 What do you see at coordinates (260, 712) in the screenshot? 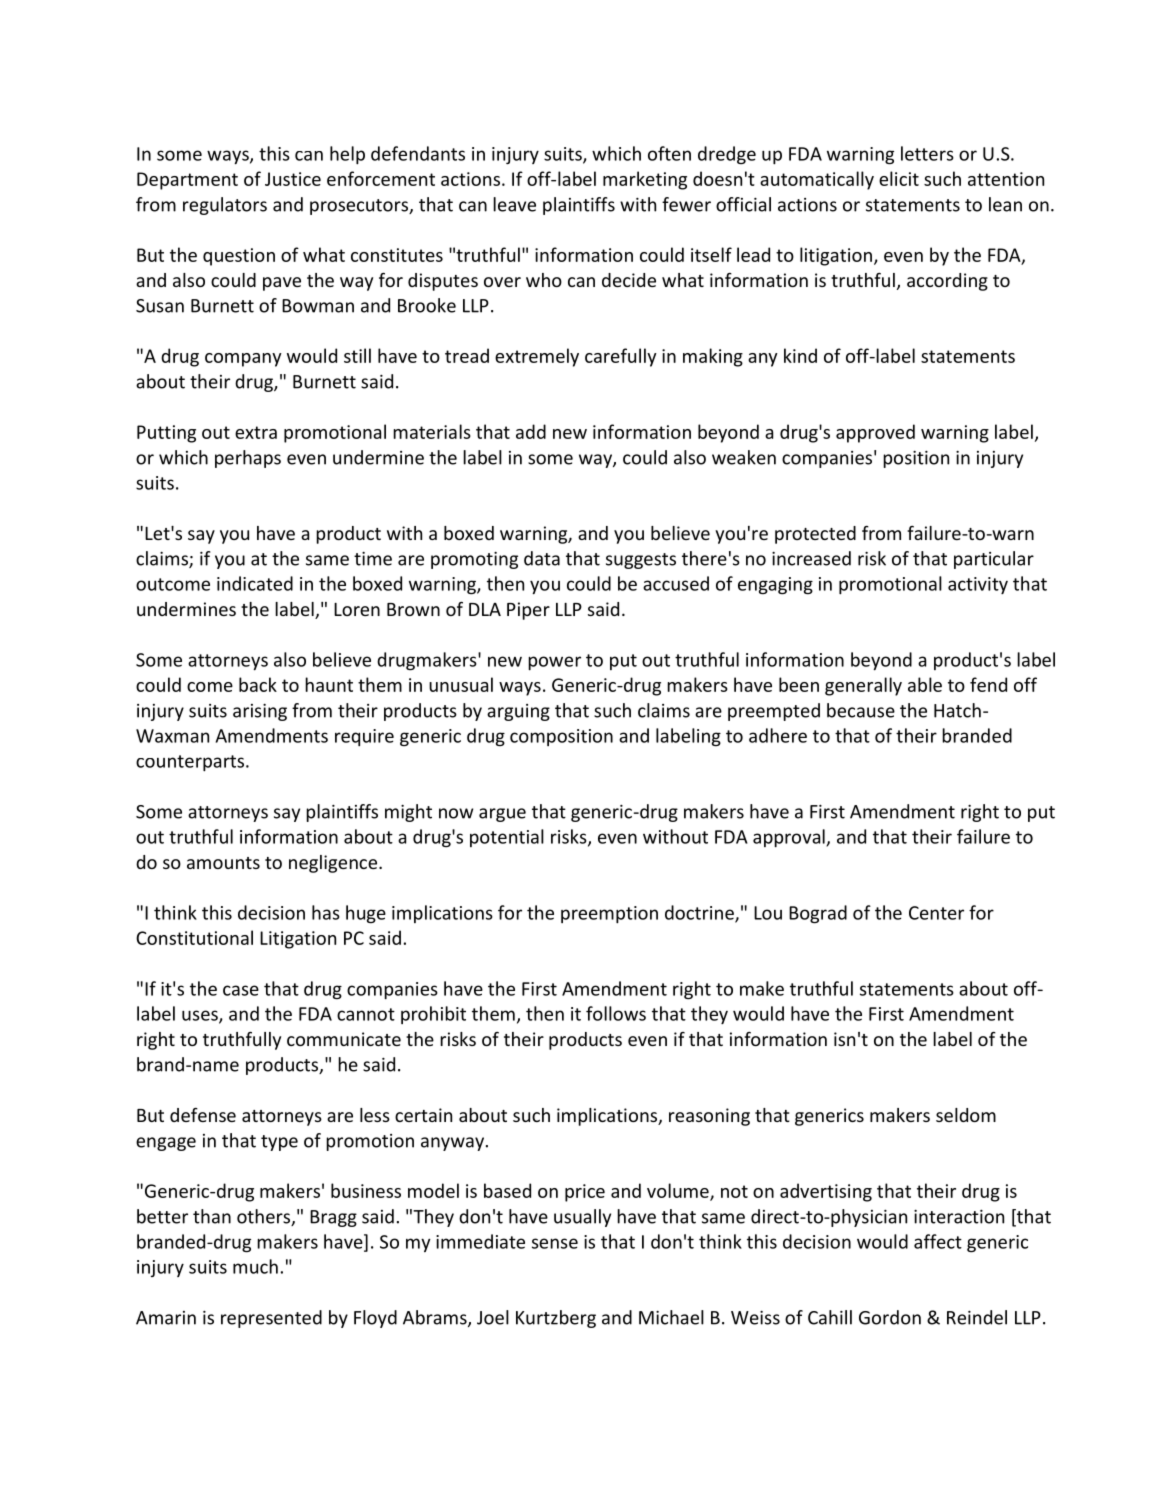
I see `arising` at bounding box center [260, 712].
